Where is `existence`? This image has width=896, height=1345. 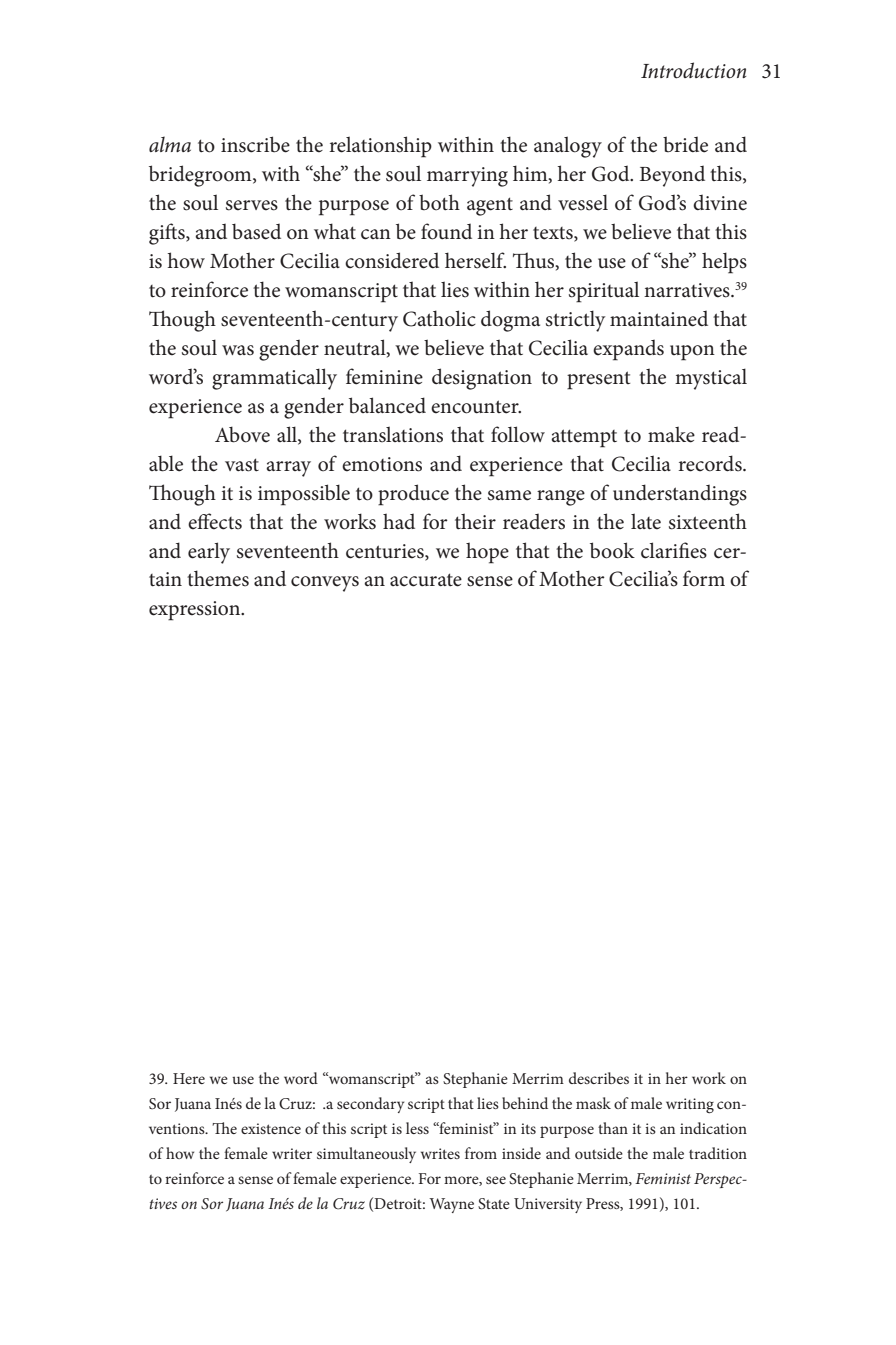 existence is located at coordinates (271, 1128).
